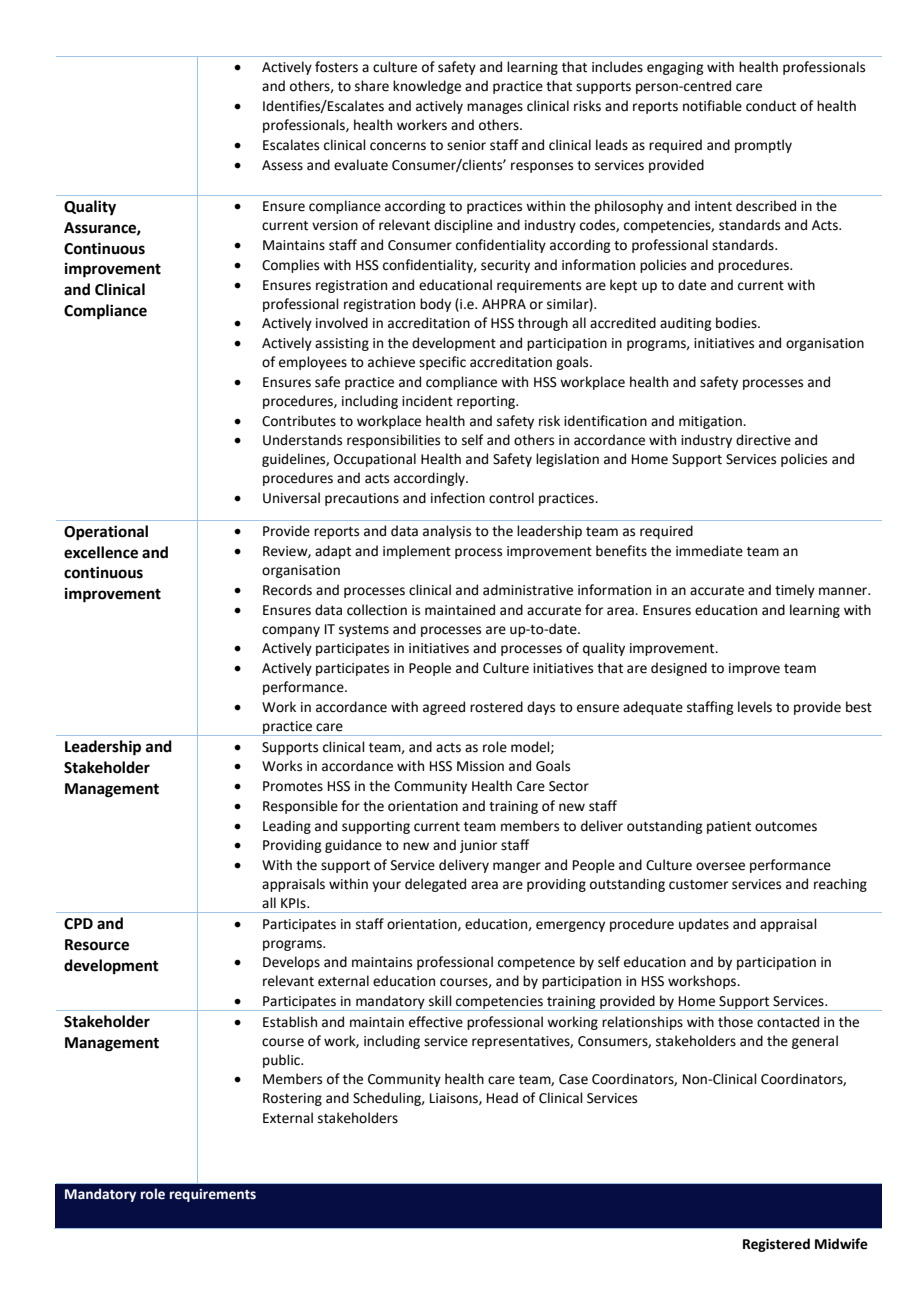 The image size is (924, 1308). What do you see at coordinates (776, 1245) in the screenshot?
I see `Registered` at bounding box center [776, 1245].
